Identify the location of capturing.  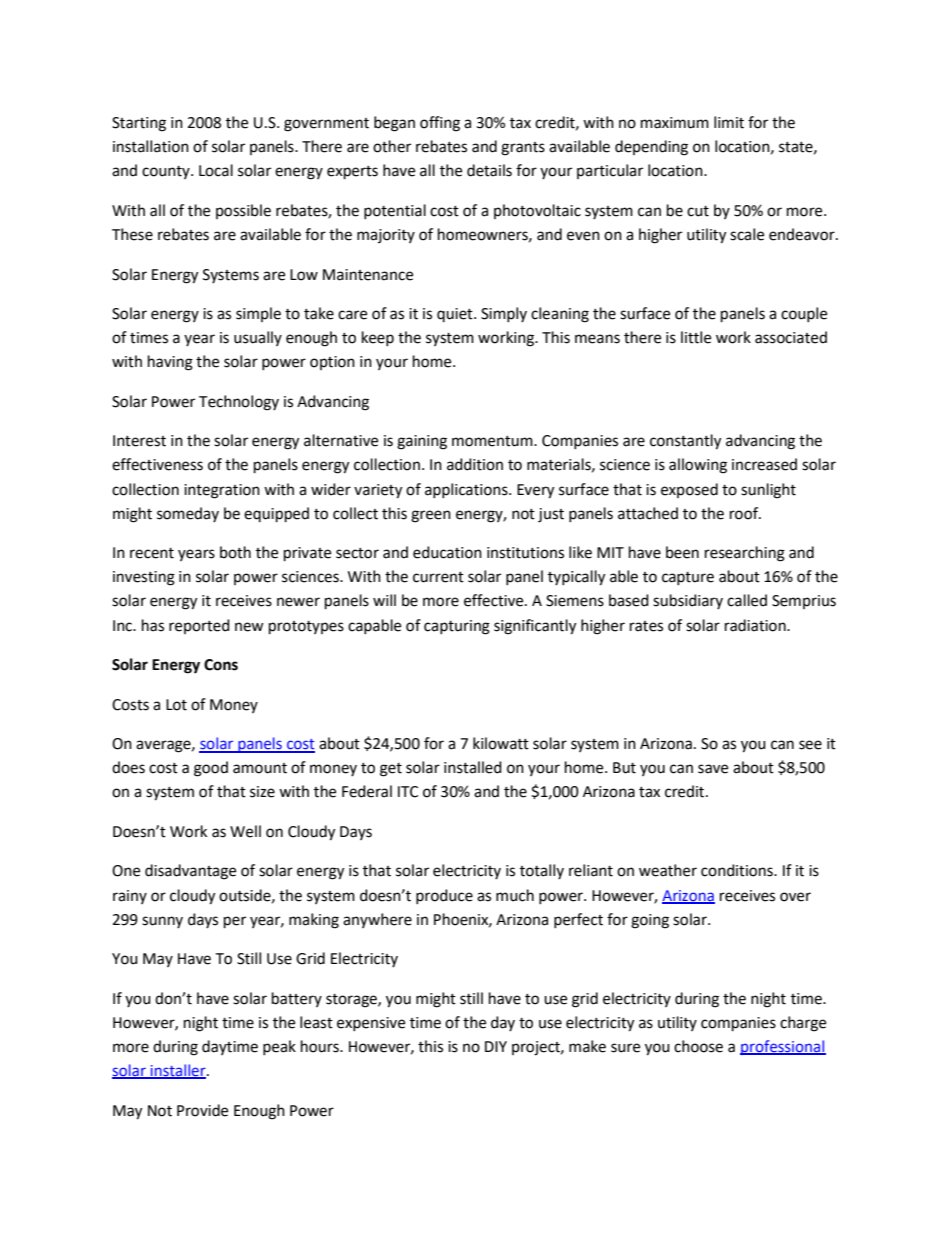
(457, 627).
